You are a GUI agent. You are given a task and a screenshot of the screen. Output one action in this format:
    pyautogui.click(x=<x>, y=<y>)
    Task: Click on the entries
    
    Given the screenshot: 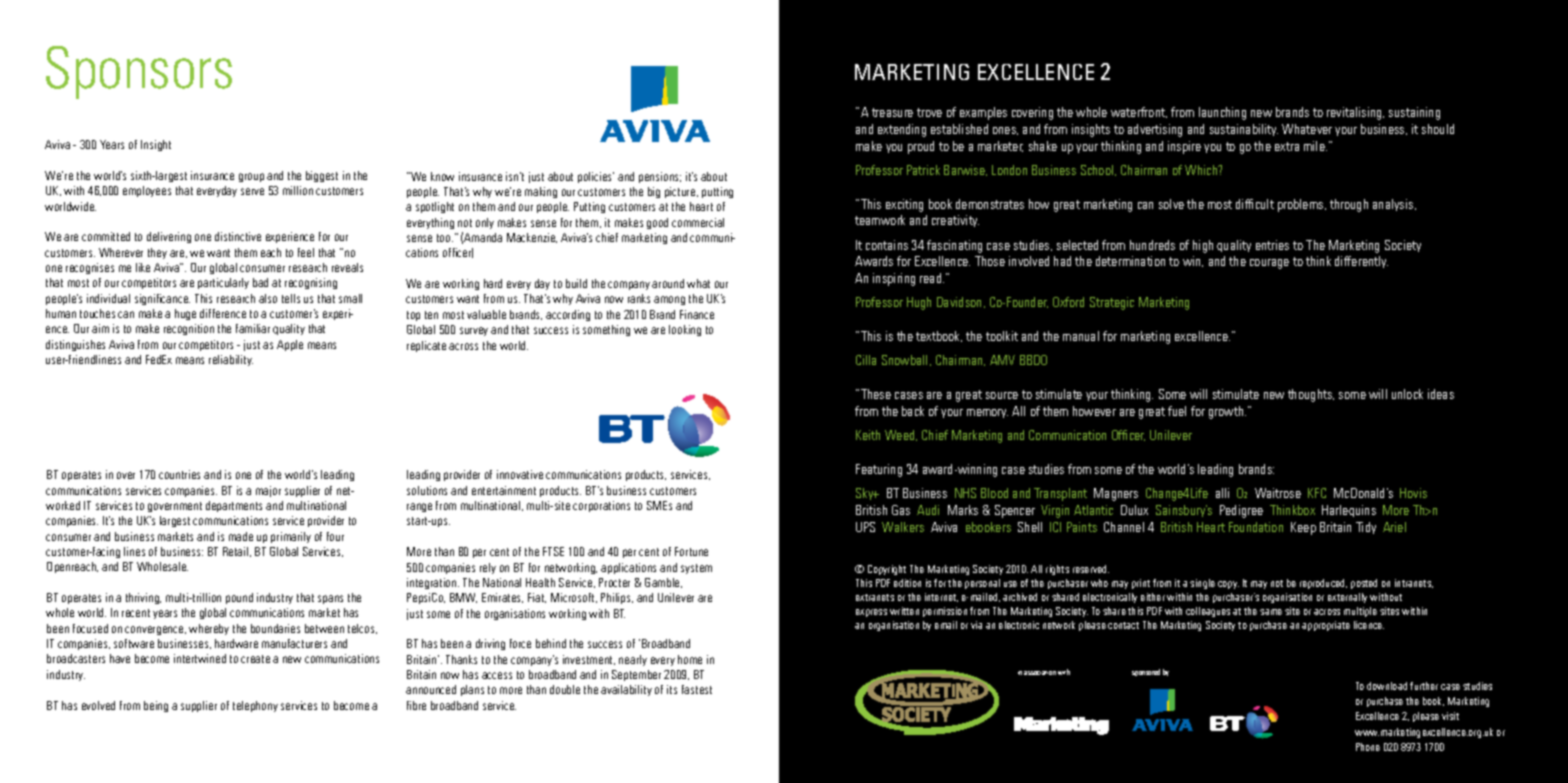 What is the action you would take?
    pyautogui.click(x=1272, y=245)
